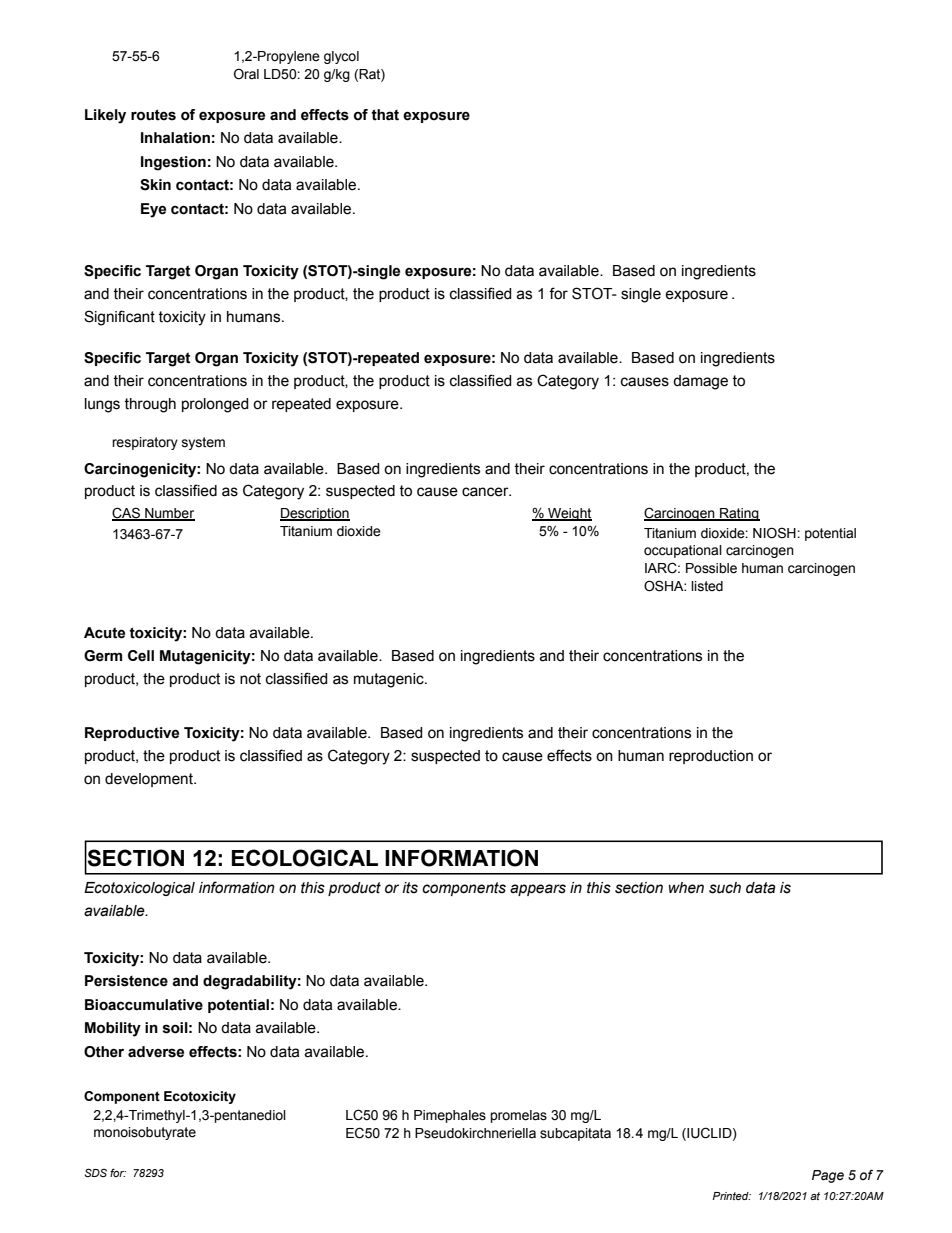 This image has height=1233, width=952. Describe the element at coordinates (95, 1172) in the image. I see `SDS` at that location.
